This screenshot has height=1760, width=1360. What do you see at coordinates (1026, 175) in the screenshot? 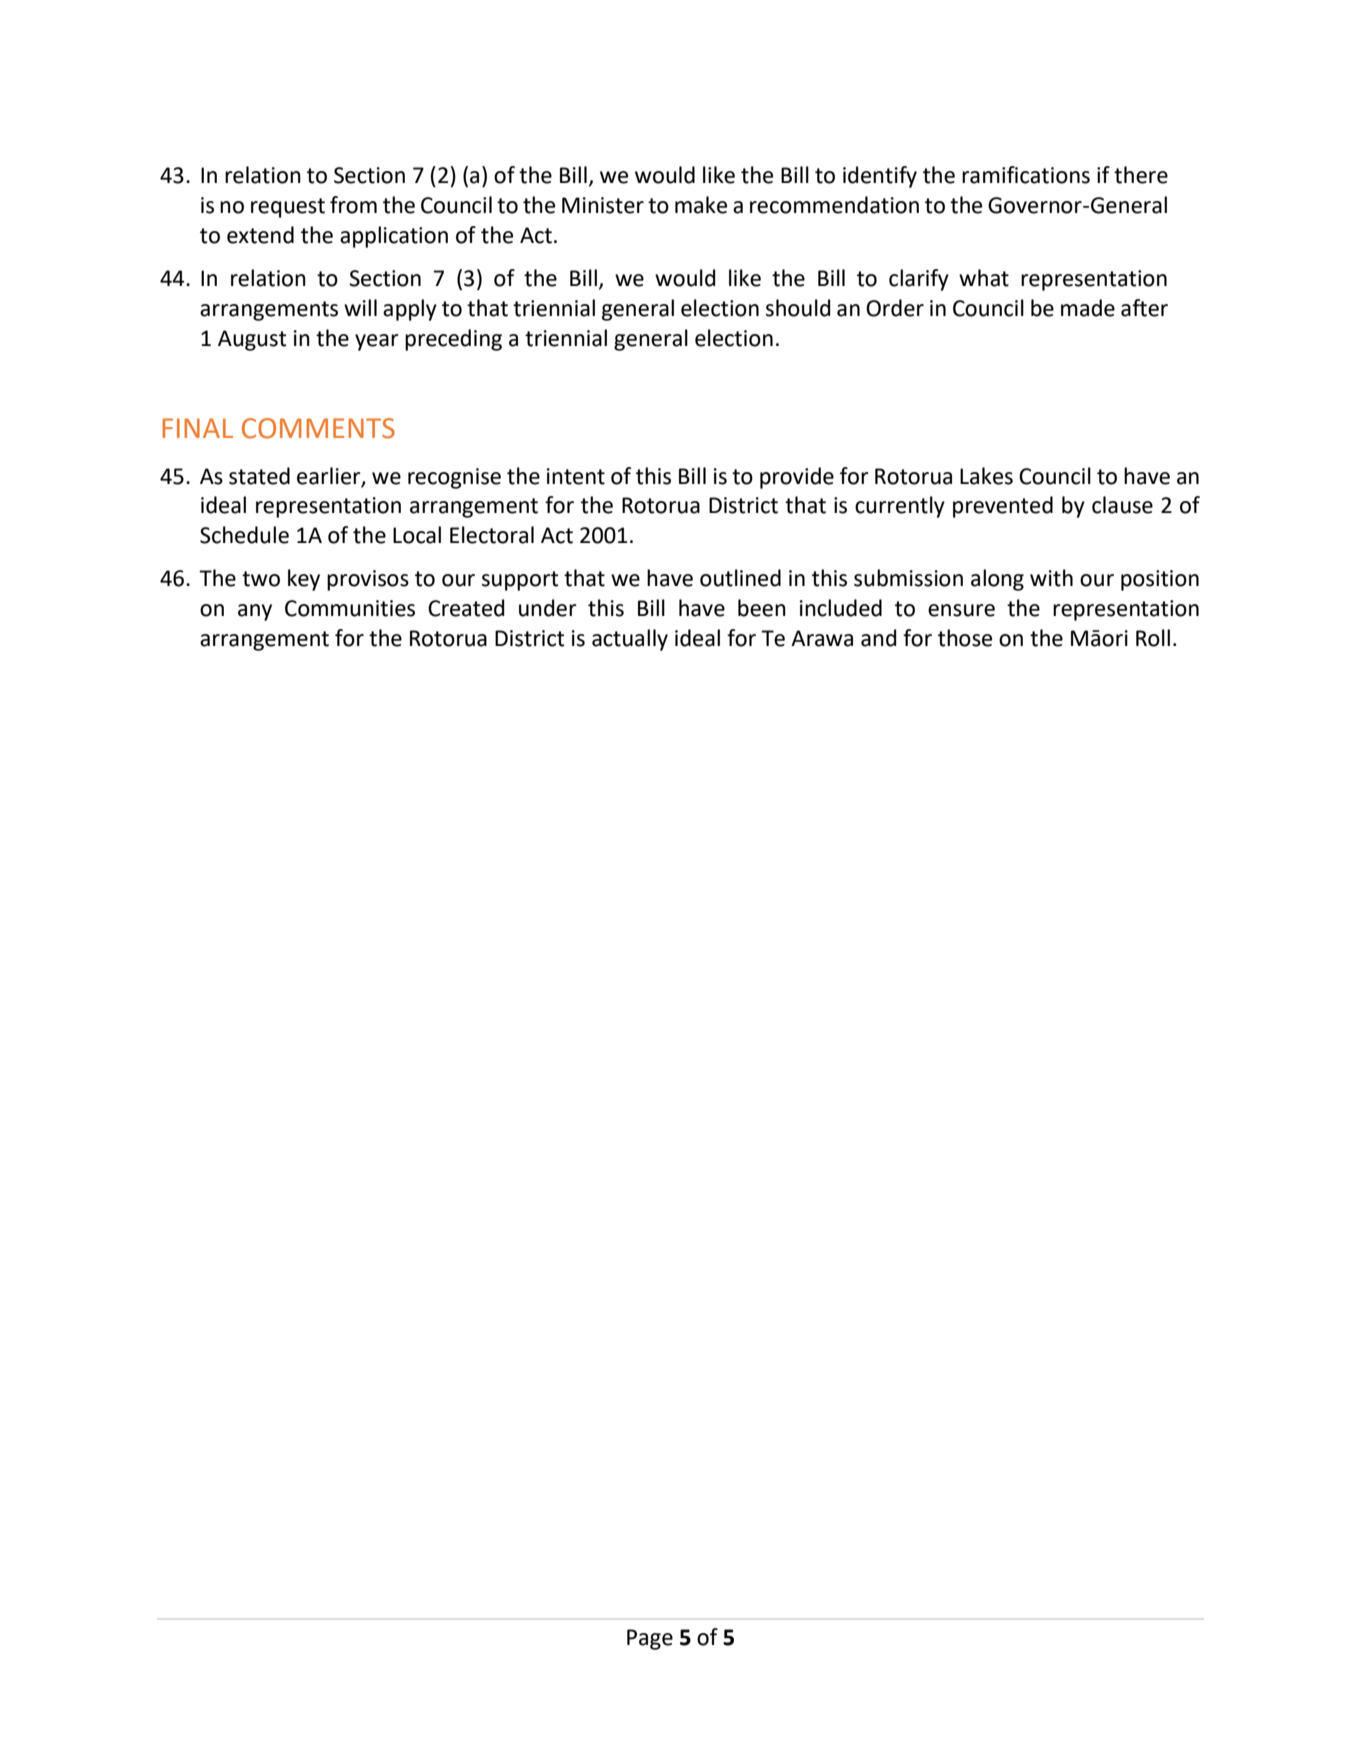
I see `ramifications` at bounding box center [1026, 175].
